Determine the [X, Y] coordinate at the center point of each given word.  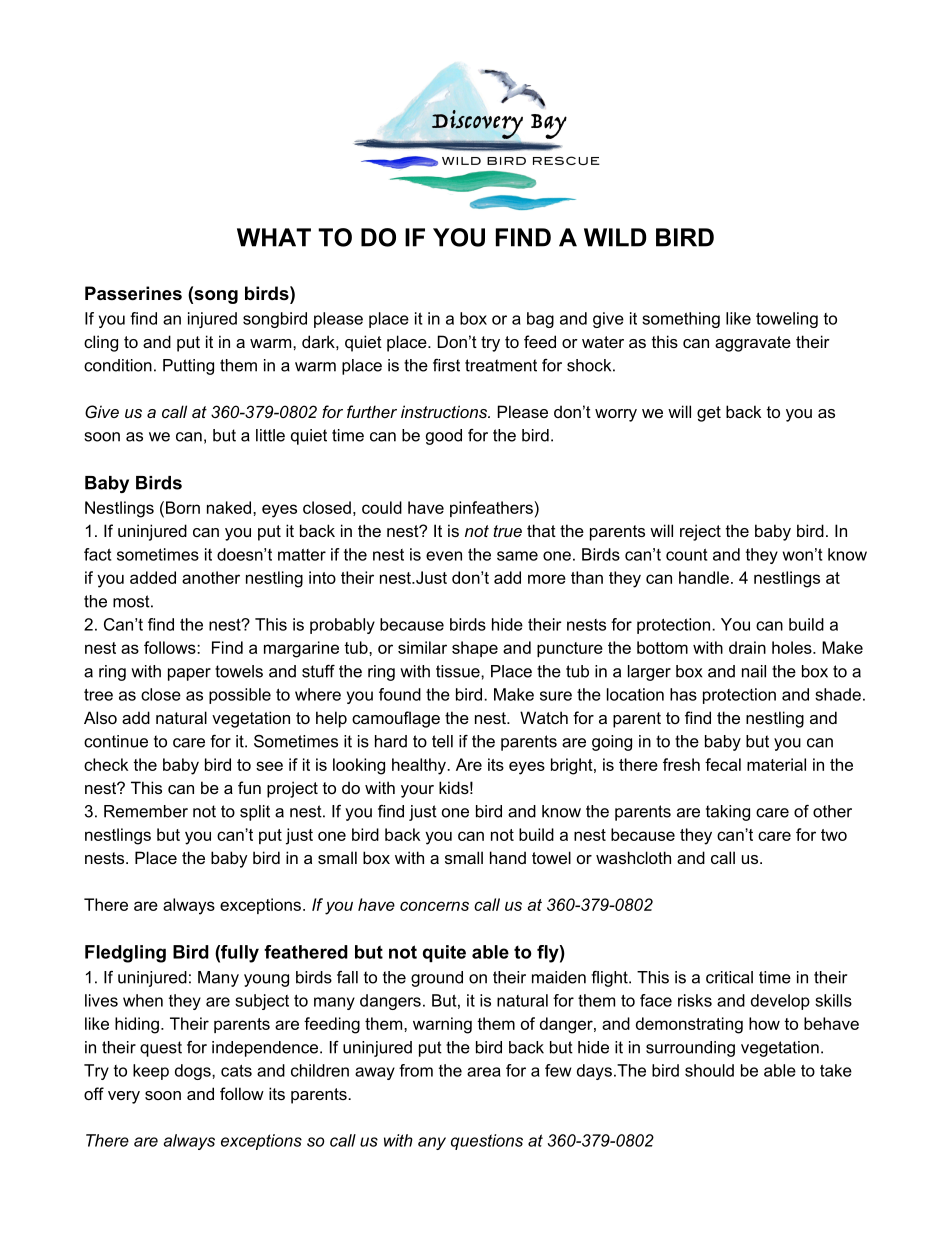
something [681, 320]
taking [728, 813]
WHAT [274, 237]
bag [540, 320]
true [507, 531]
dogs [194, 1072]
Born [183, 507]
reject [700, 532]
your [417, 791]
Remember [146, 811]
